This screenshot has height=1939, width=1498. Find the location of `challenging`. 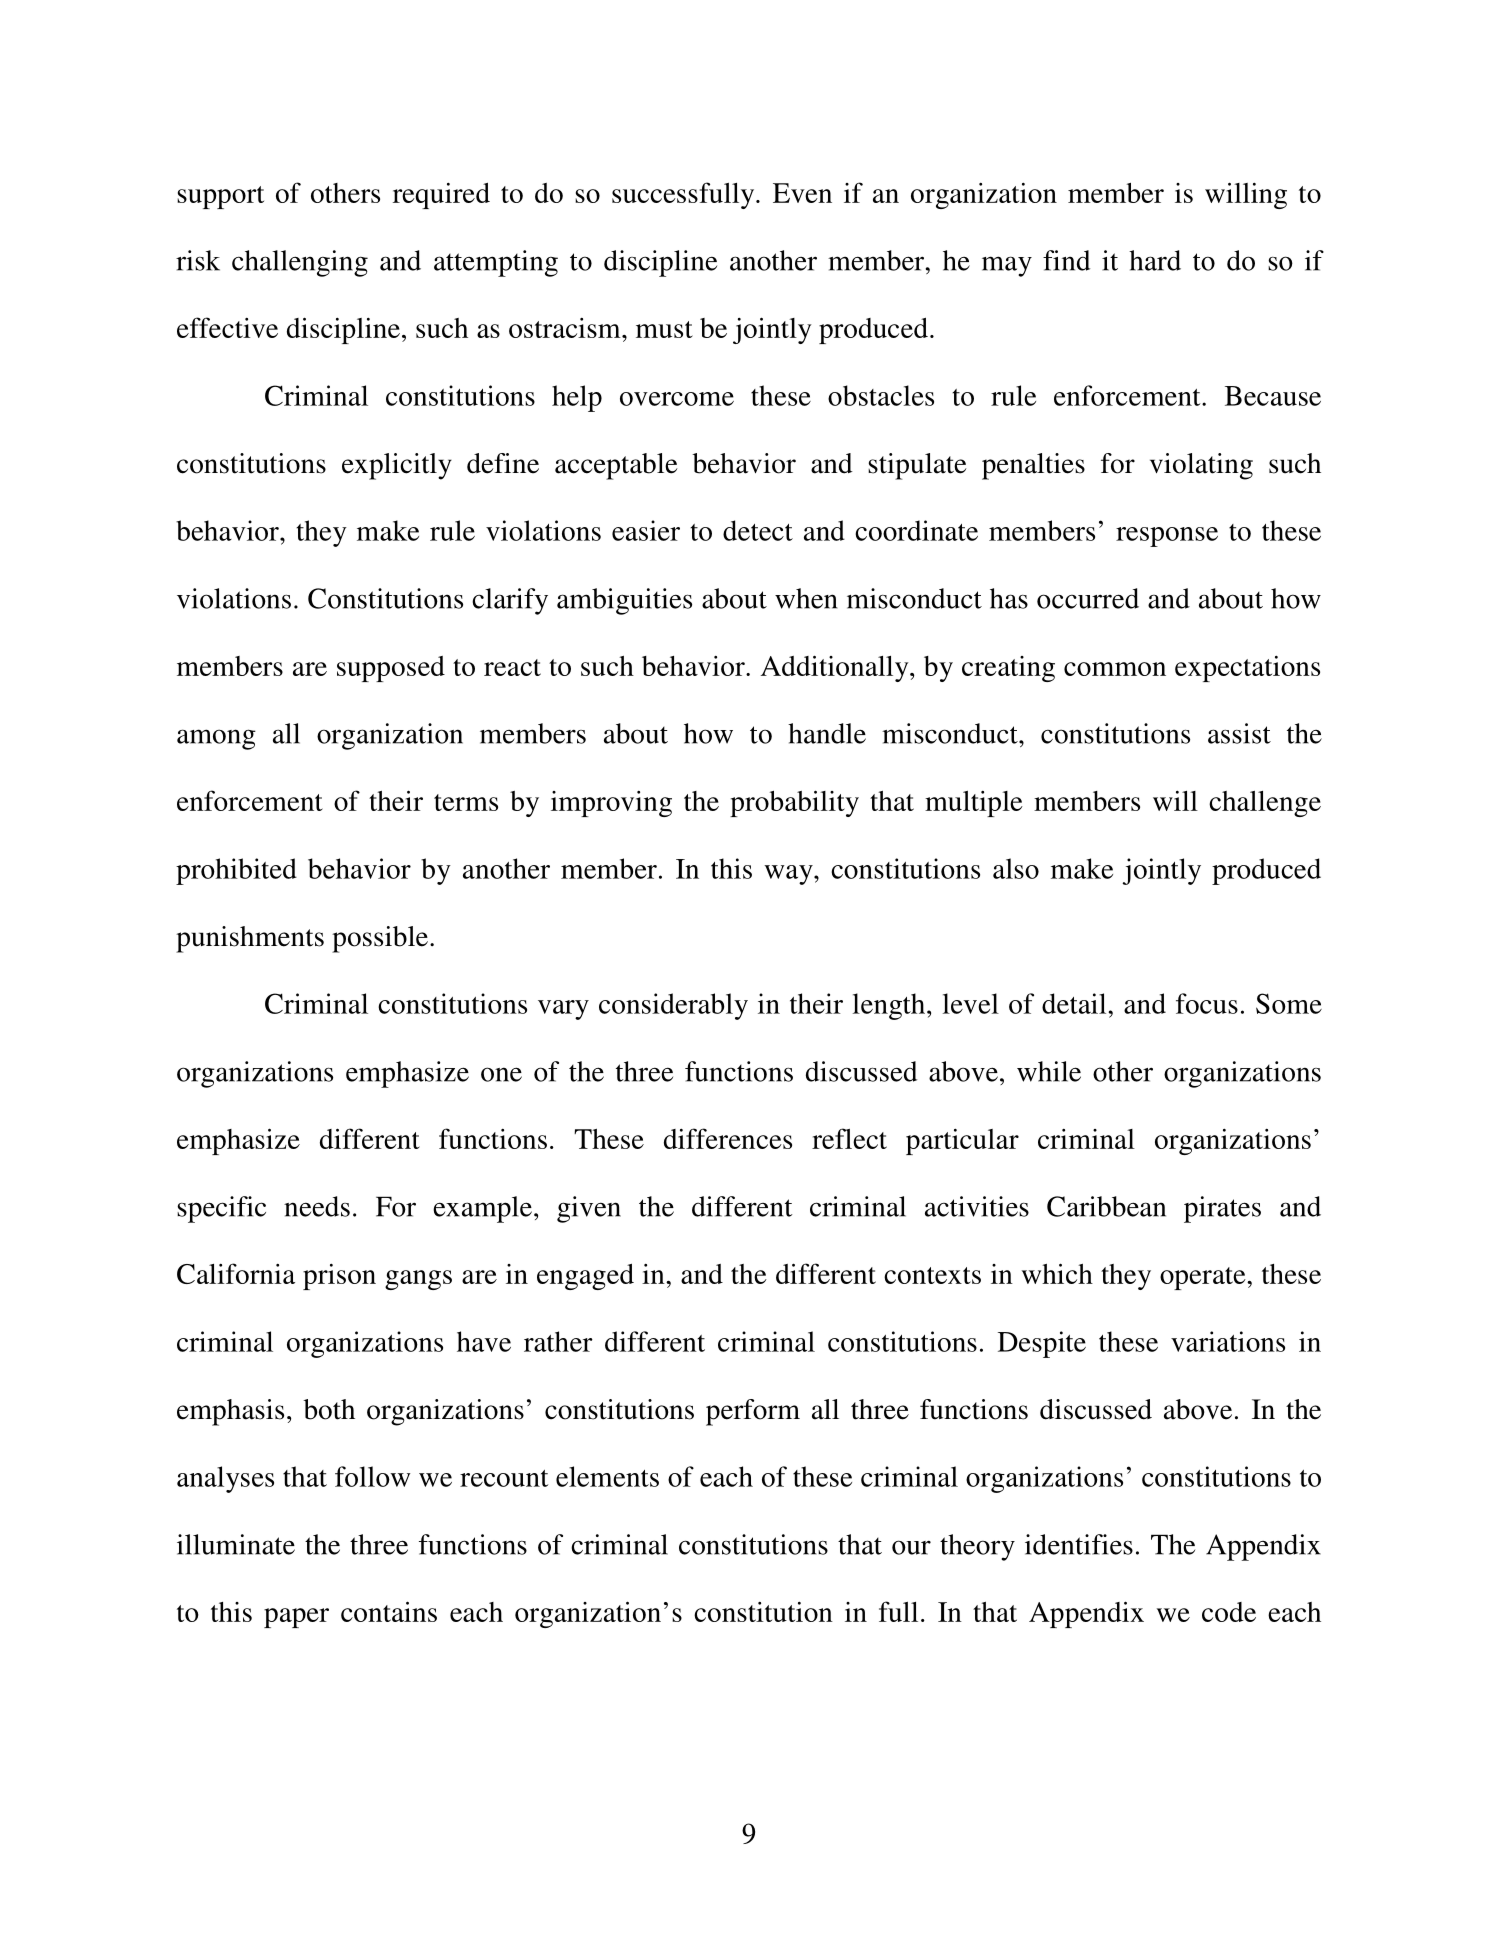

challenging is located at coordinates (300, 263).
